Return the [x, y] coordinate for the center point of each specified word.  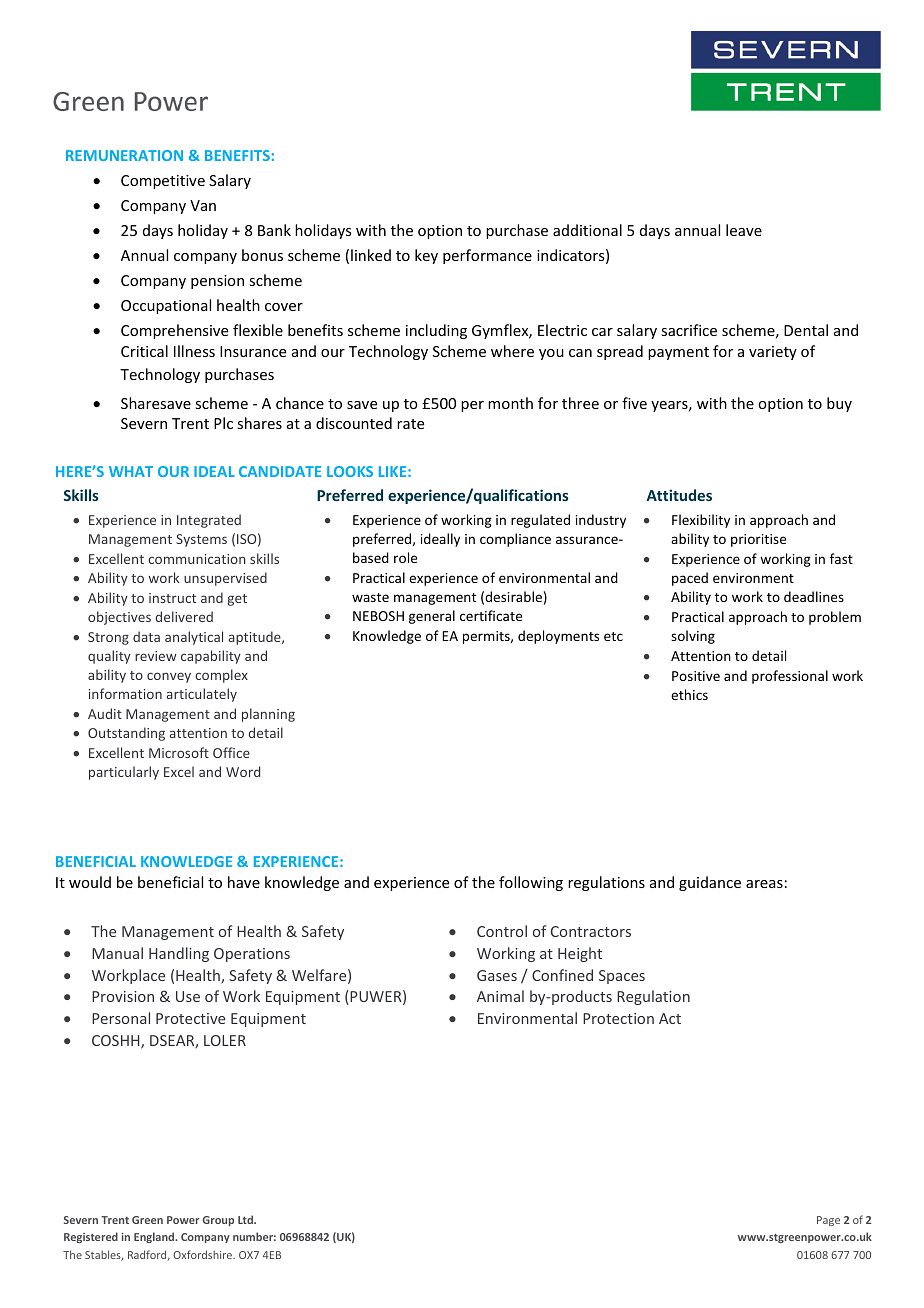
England [155, 1237]
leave [744, 230]
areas [764, 884]
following [531, 883]
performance [487, 256]
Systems [201, 540]
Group [218, 1221]
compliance [515, 540]
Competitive [163, 182]
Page [828, 1221]
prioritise [758, 540]
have [244, 882]
